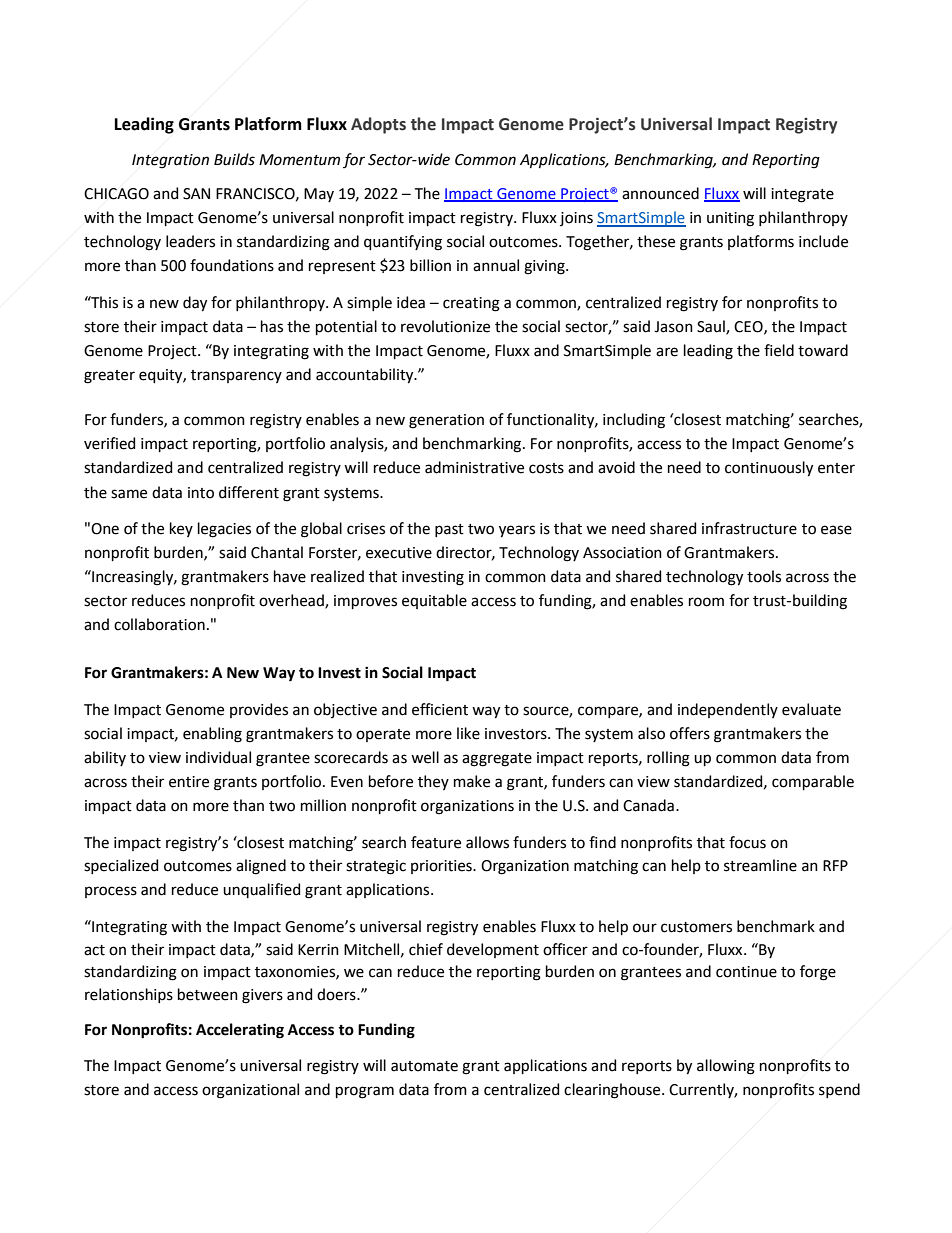 The width and height of the image is (952, 1233). What do you see at coordinates (240, 1031) in the image?
I see `Accelerating` at bounding box center [240, 1031].
